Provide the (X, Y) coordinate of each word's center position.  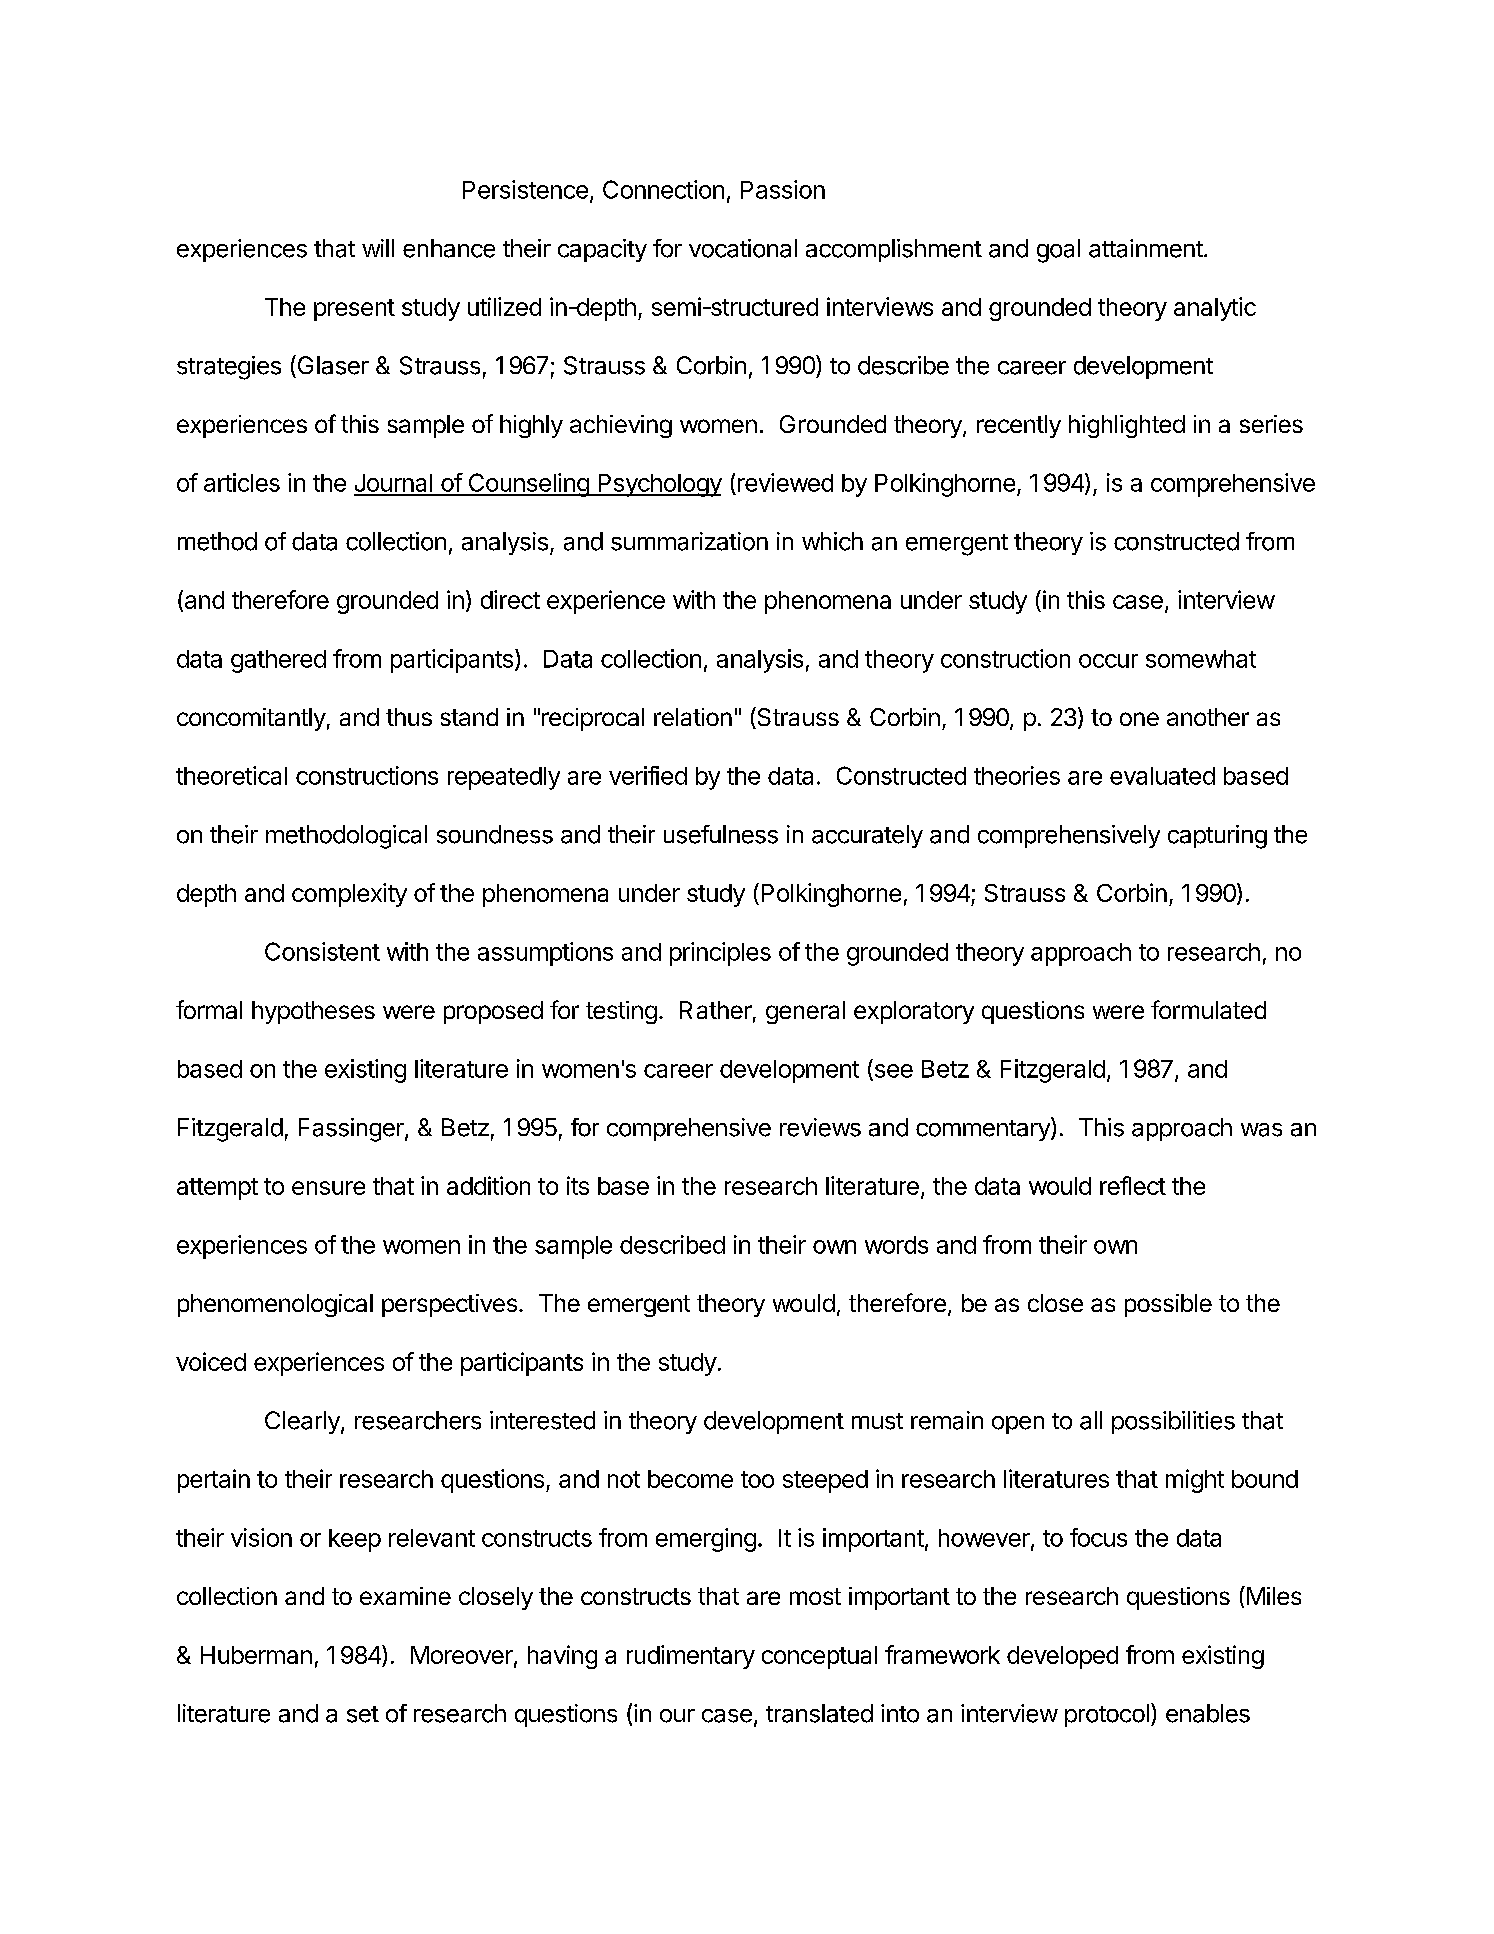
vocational (743, 248)
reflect (1133, 1185)
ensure (328, 1188)
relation (693, 717)
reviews (820, 1127)
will (378, 248)
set (363, 1714)
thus (409, 717)
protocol (1107, 1715)
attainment (1146, 248)
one (1139, 719)
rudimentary (691, 1657)
